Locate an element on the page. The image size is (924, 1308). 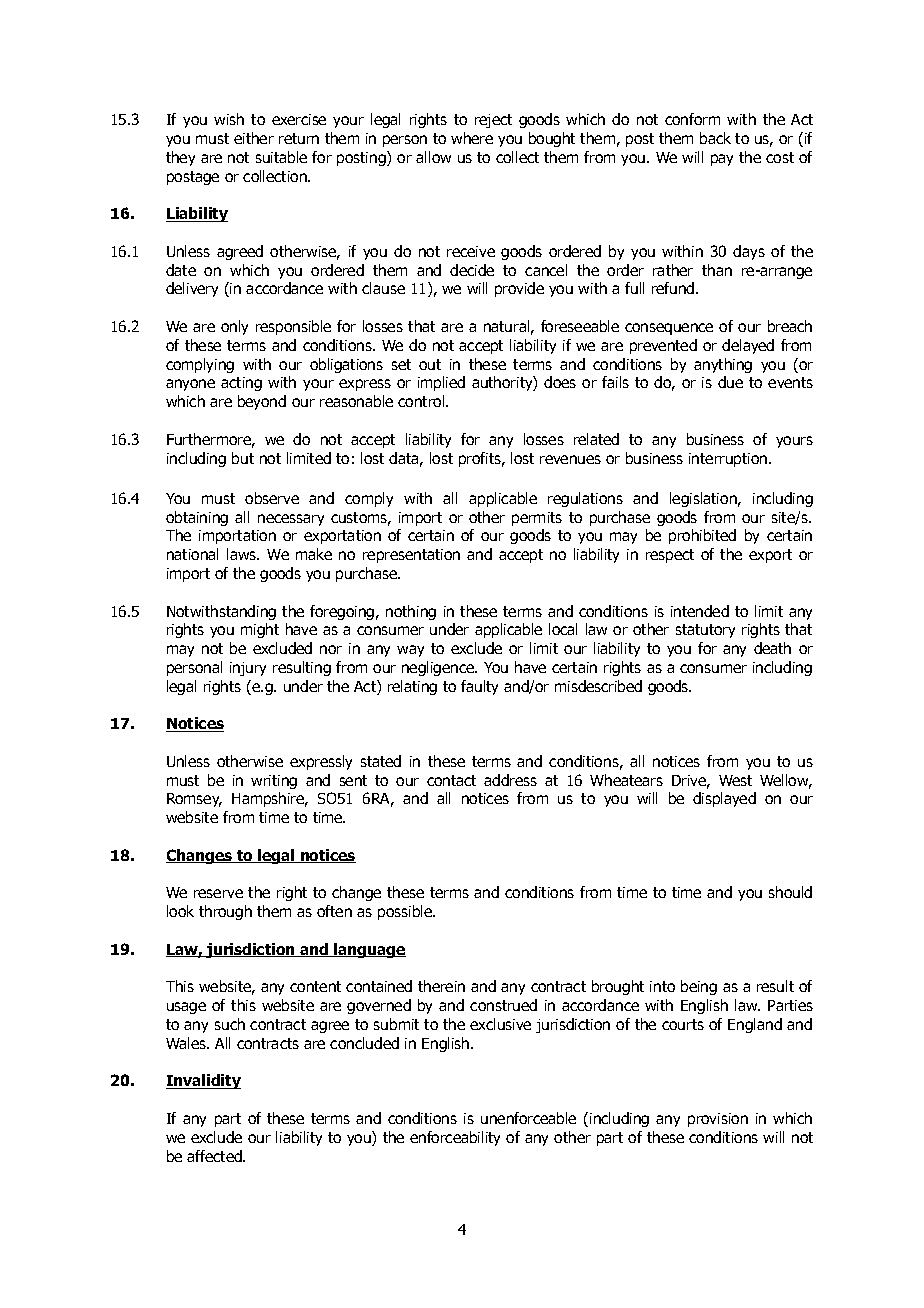
pay is located at coordinates (722, 160).
